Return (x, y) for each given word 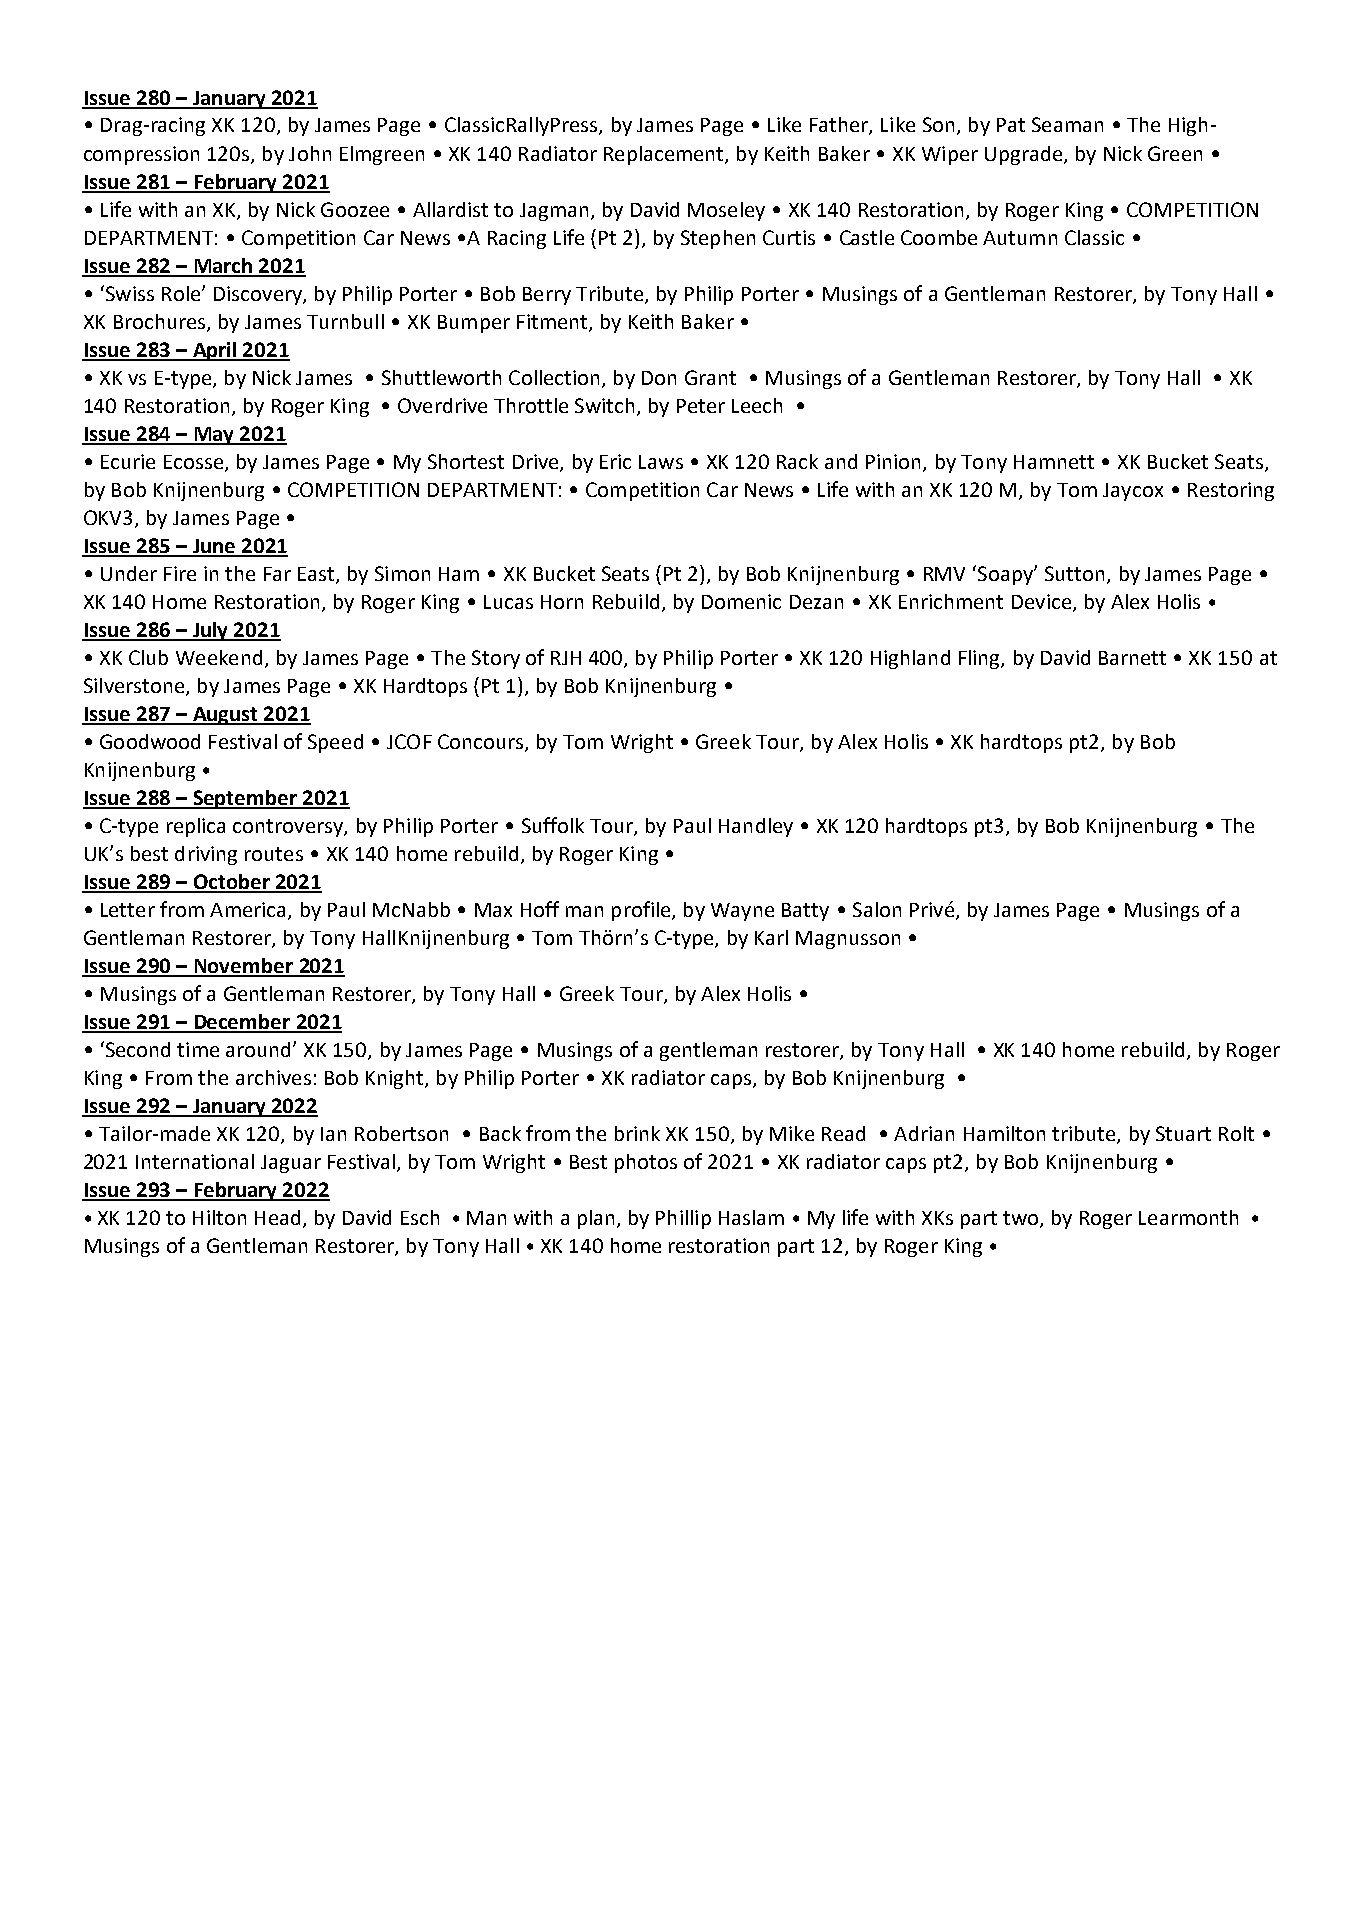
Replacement (665, 155)
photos (646, 1163)
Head (277, 1217)
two (1022, 1219)
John (310, 153)
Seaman (1067, 124)
